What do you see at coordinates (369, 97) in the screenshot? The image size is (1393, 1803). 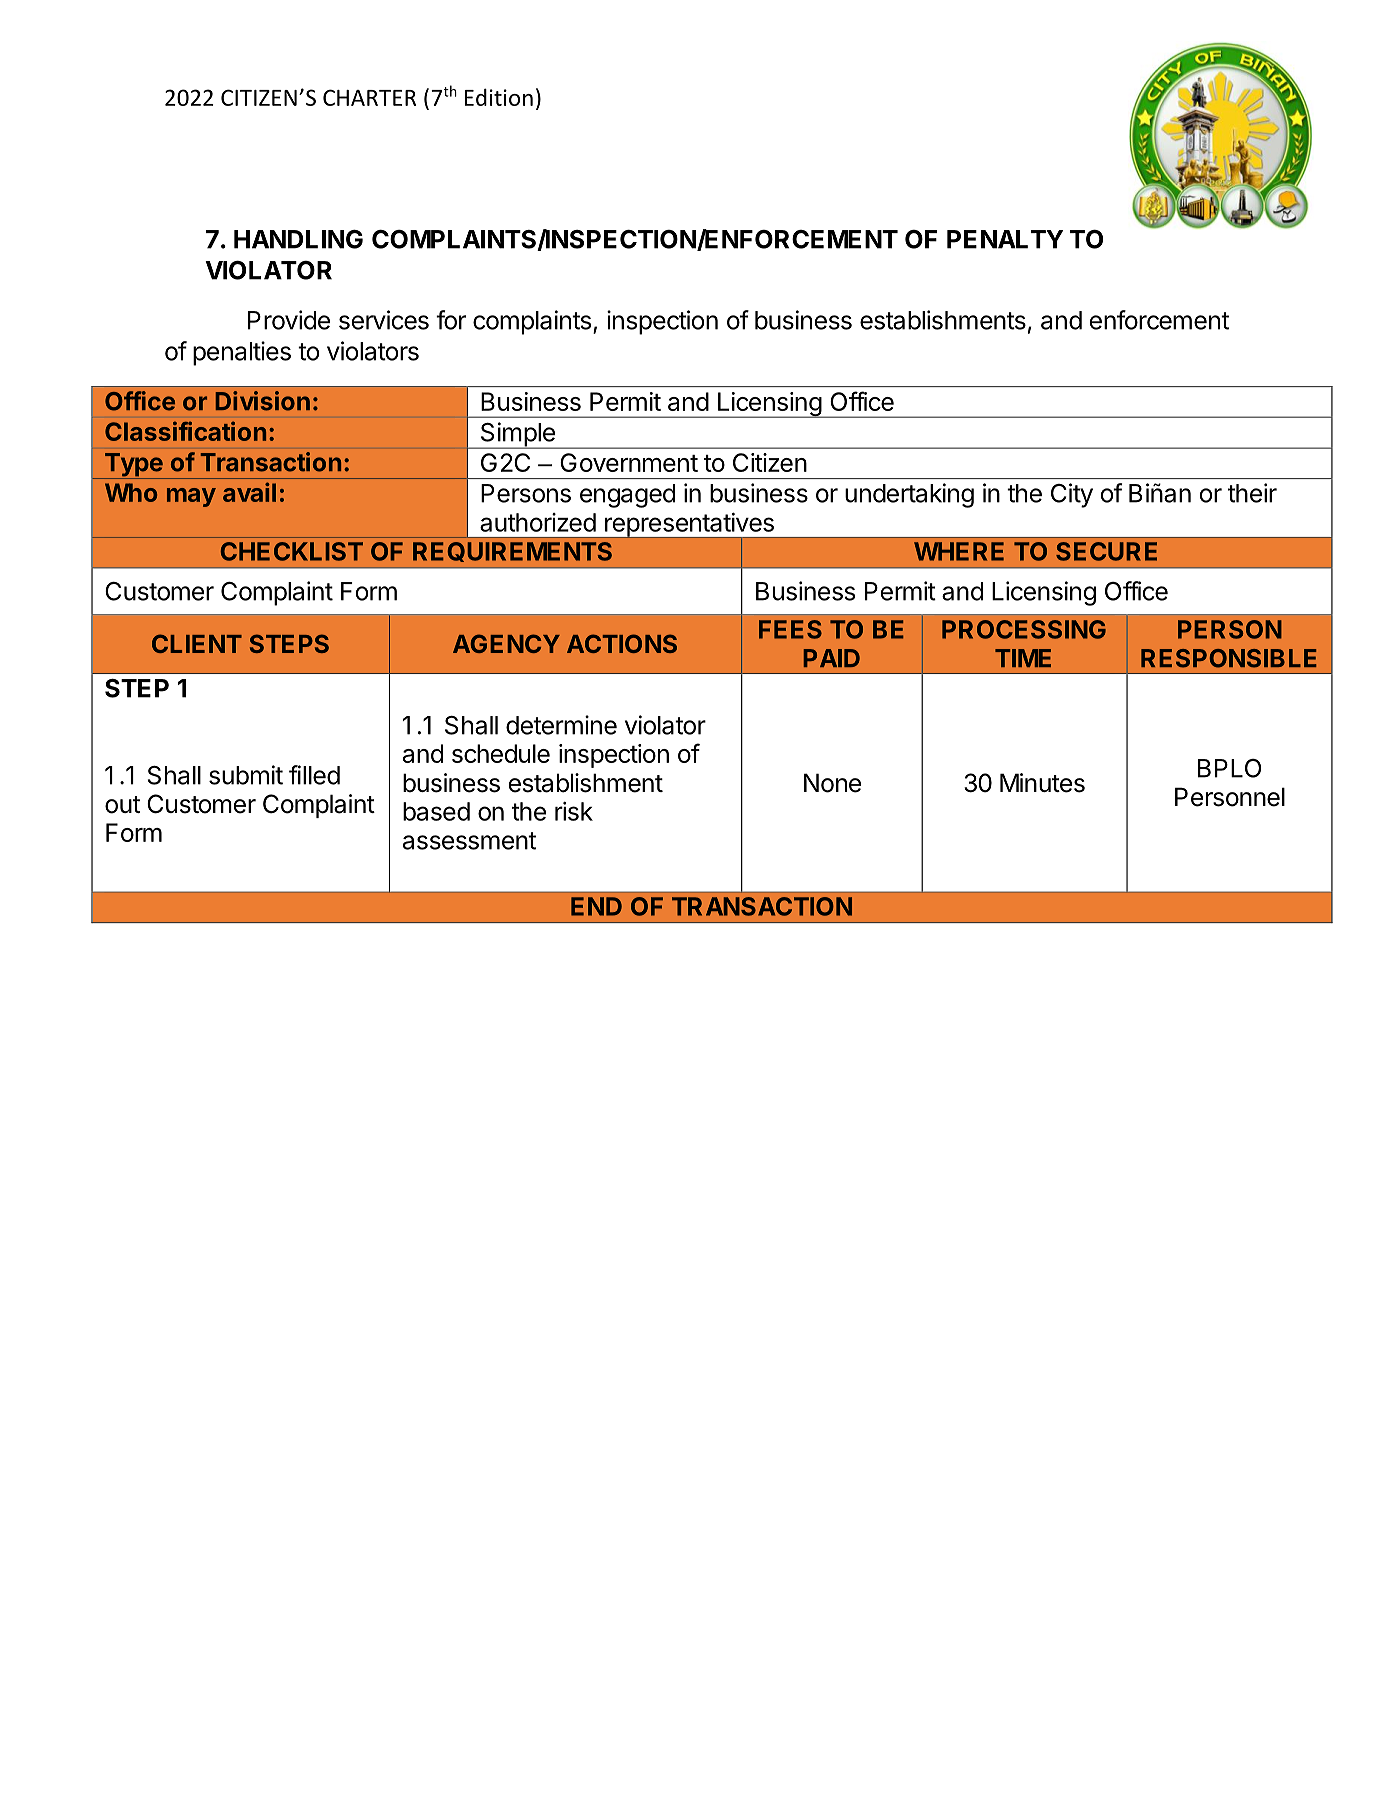 I see `CHARTER` at bounding box center [369, 97].
